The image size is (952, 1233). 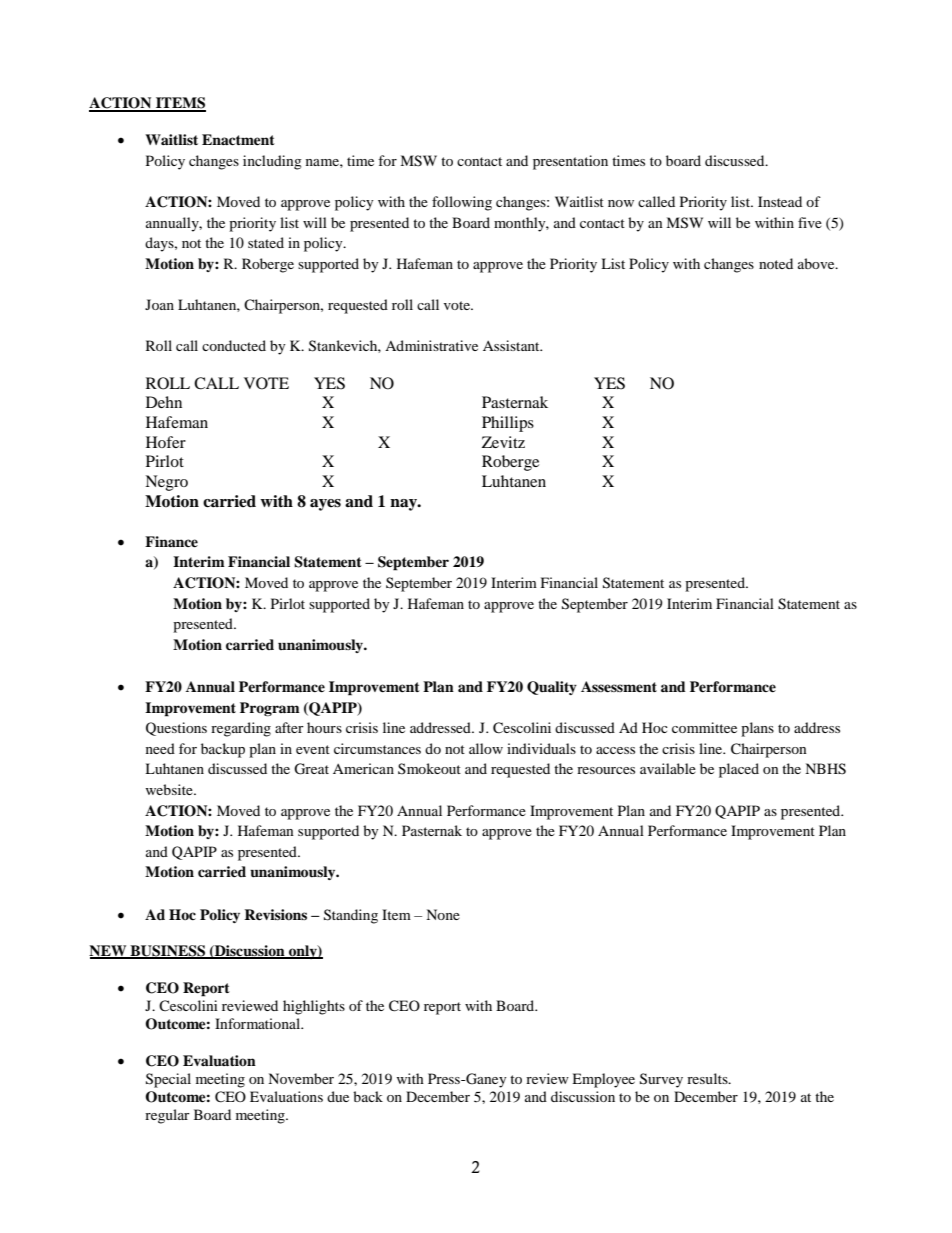 What do you see at coordinates (780, 201) in the page?
I see `Instead` at bounding box center [780, 201].
